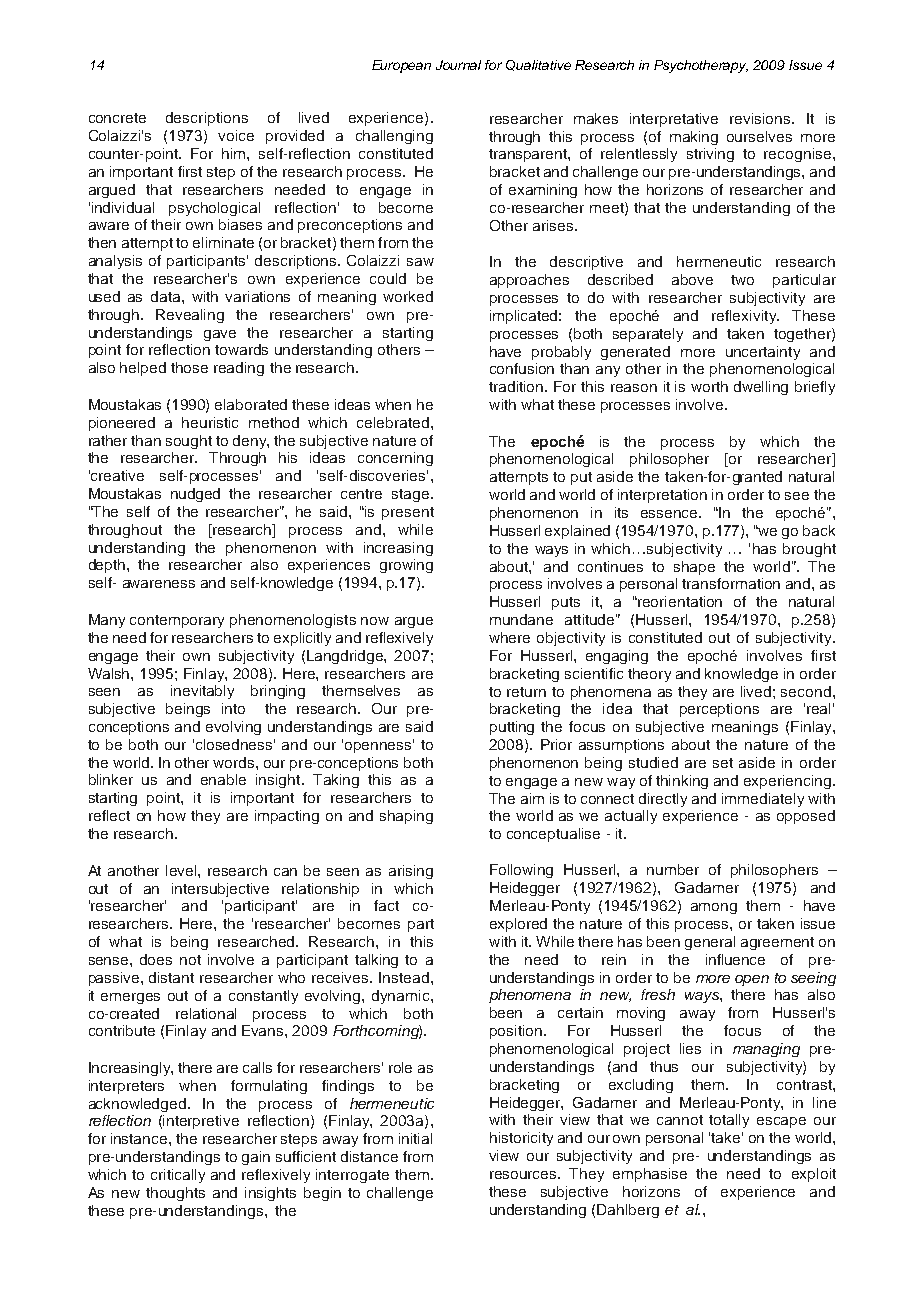  What do you see at coordinates (190, 316) in the screenshot?
I see `Revealing` at bounding box center [190, 316].
